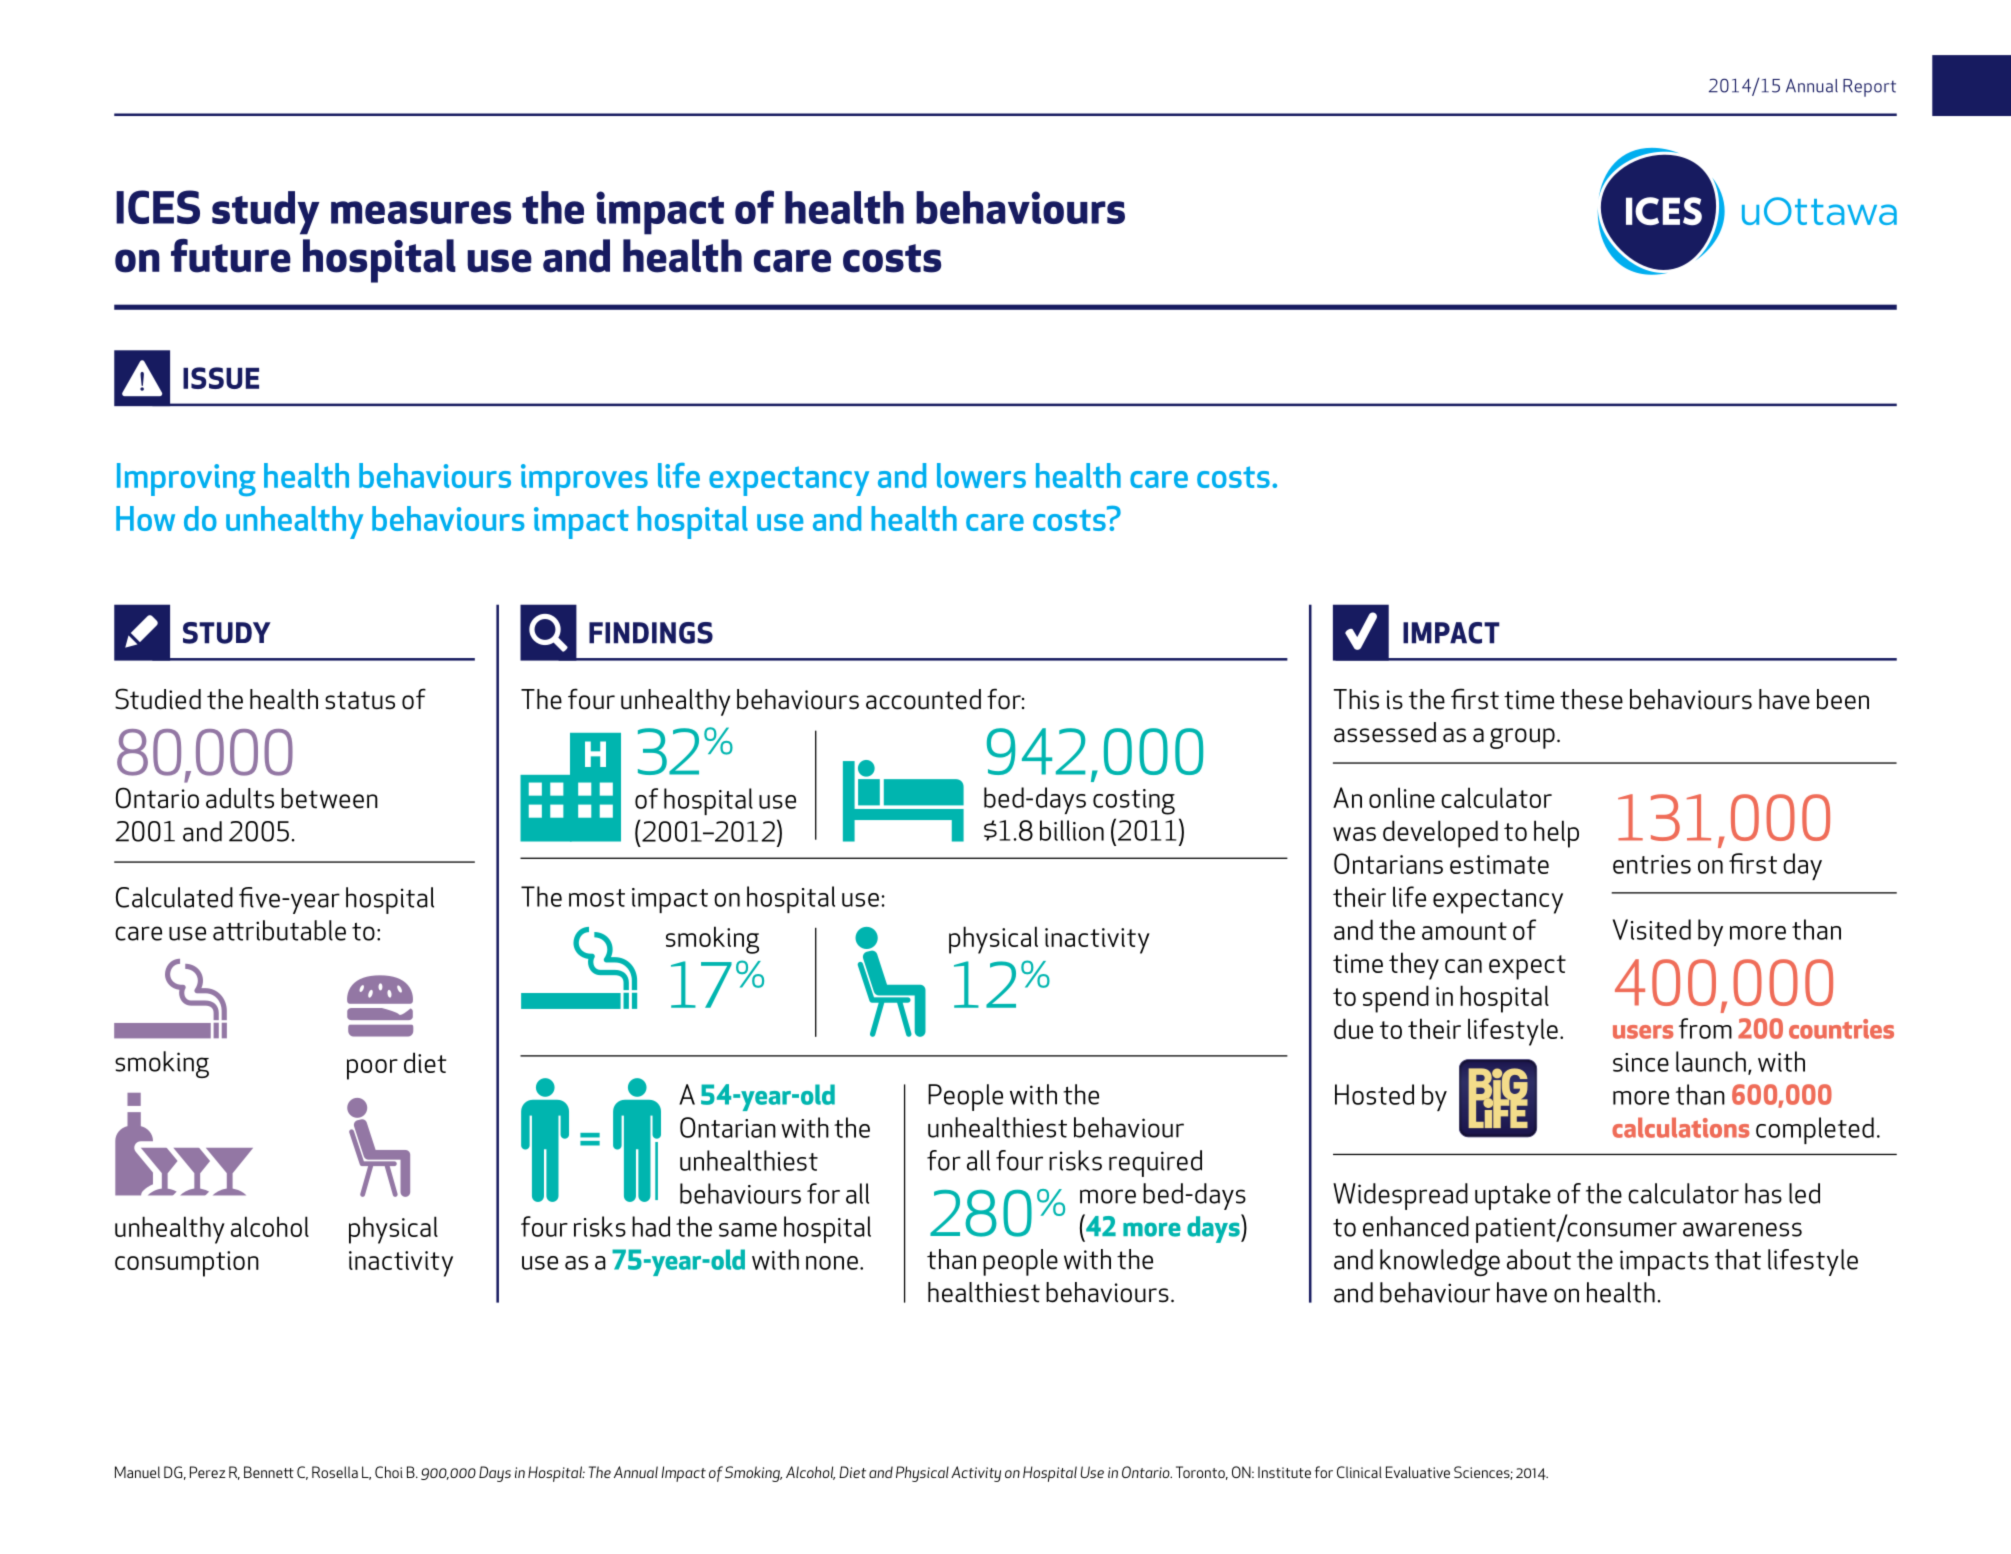 Image resolution: width=2011 pixels, height=1554 pixels. What do you see at coordinates (1134, 802) in the screenshot?
I see `costing` at bounding box center [1134, 802].
